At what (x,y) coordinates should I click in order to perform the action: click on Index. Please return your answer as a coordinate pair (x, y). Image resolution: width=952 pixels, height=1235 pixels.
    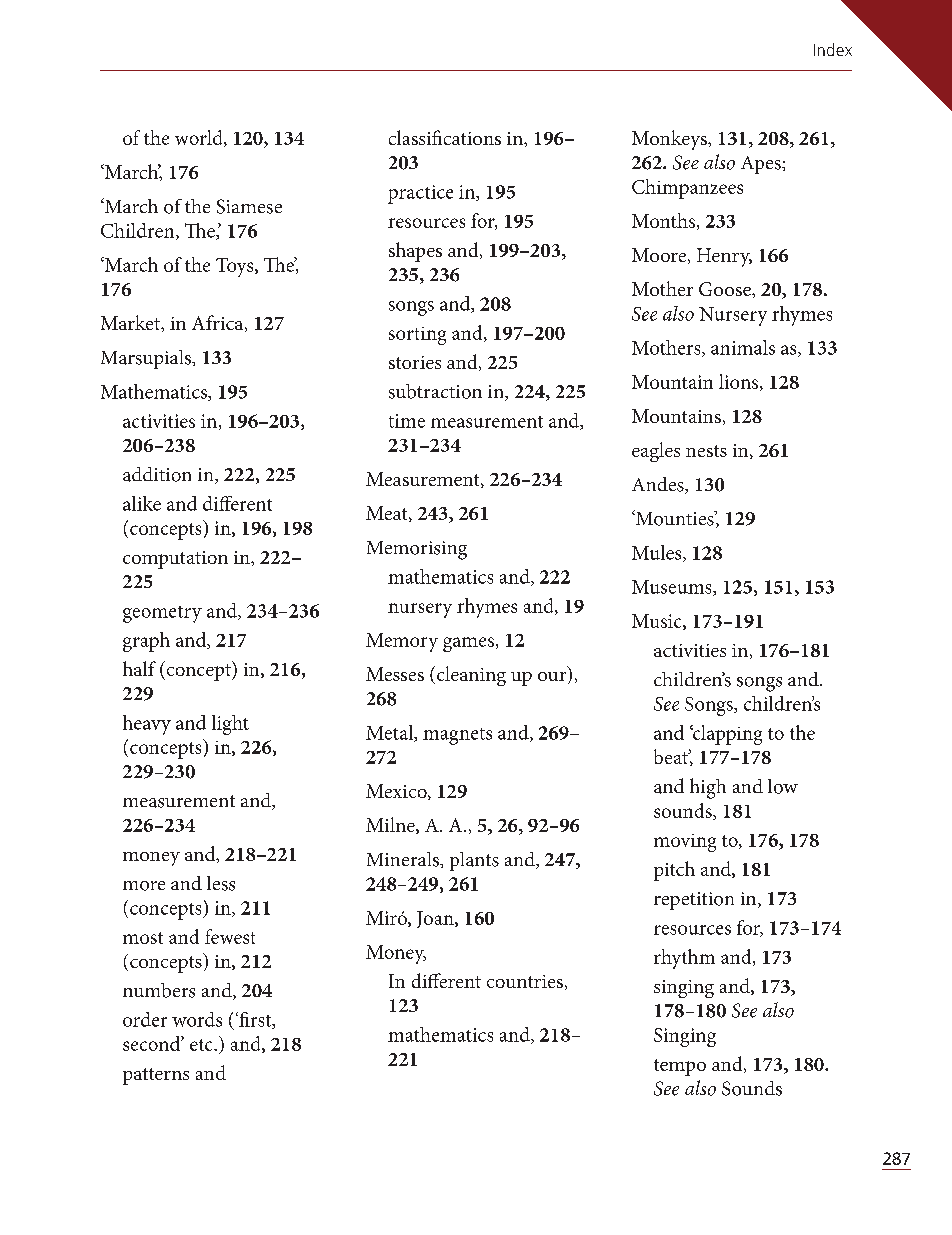
    Looking at the image, I should click on (833, 49).
